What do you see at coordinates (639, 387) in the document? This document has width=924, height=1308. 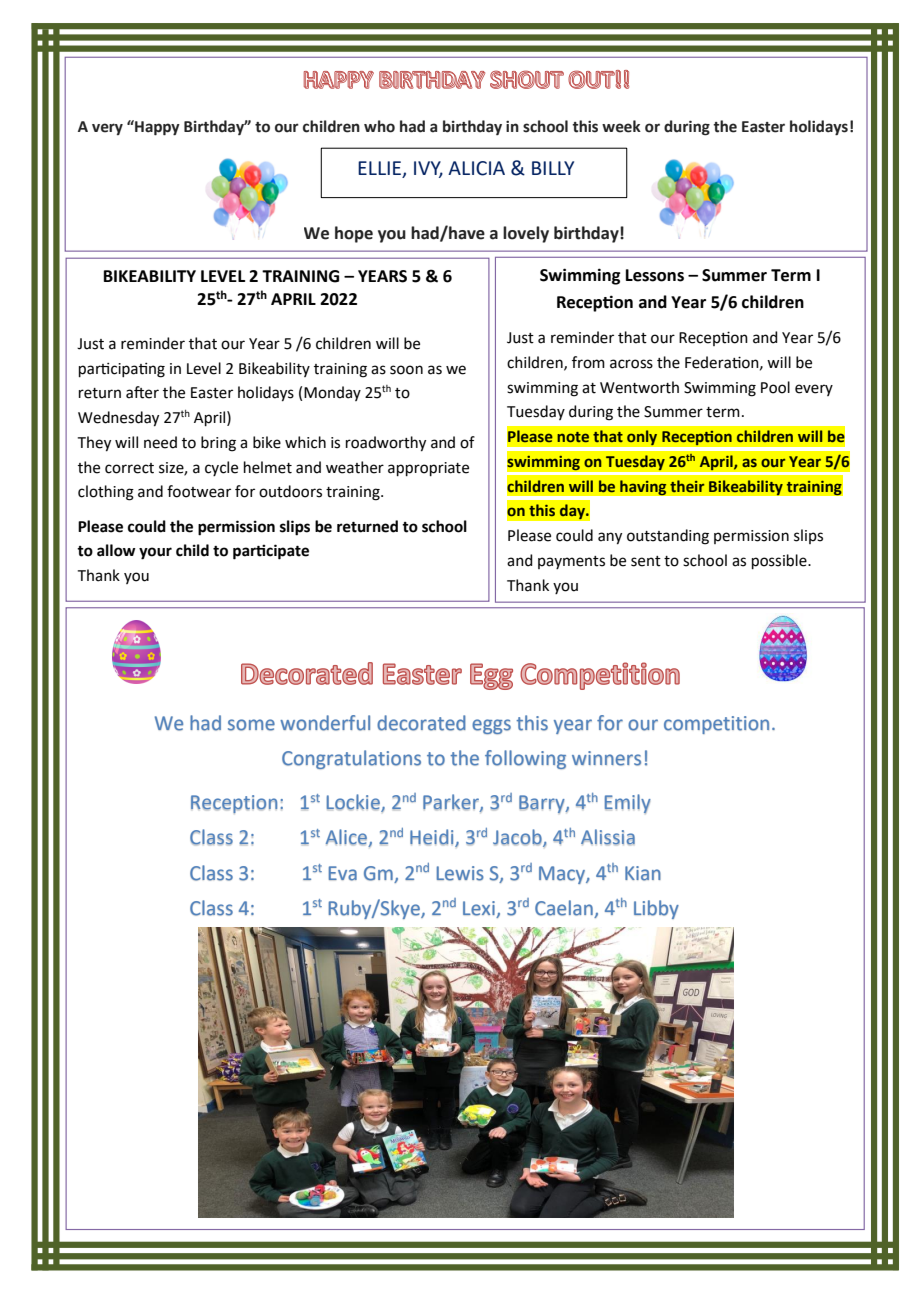 I see `Wentworth` at bounding box center [639, 387].
